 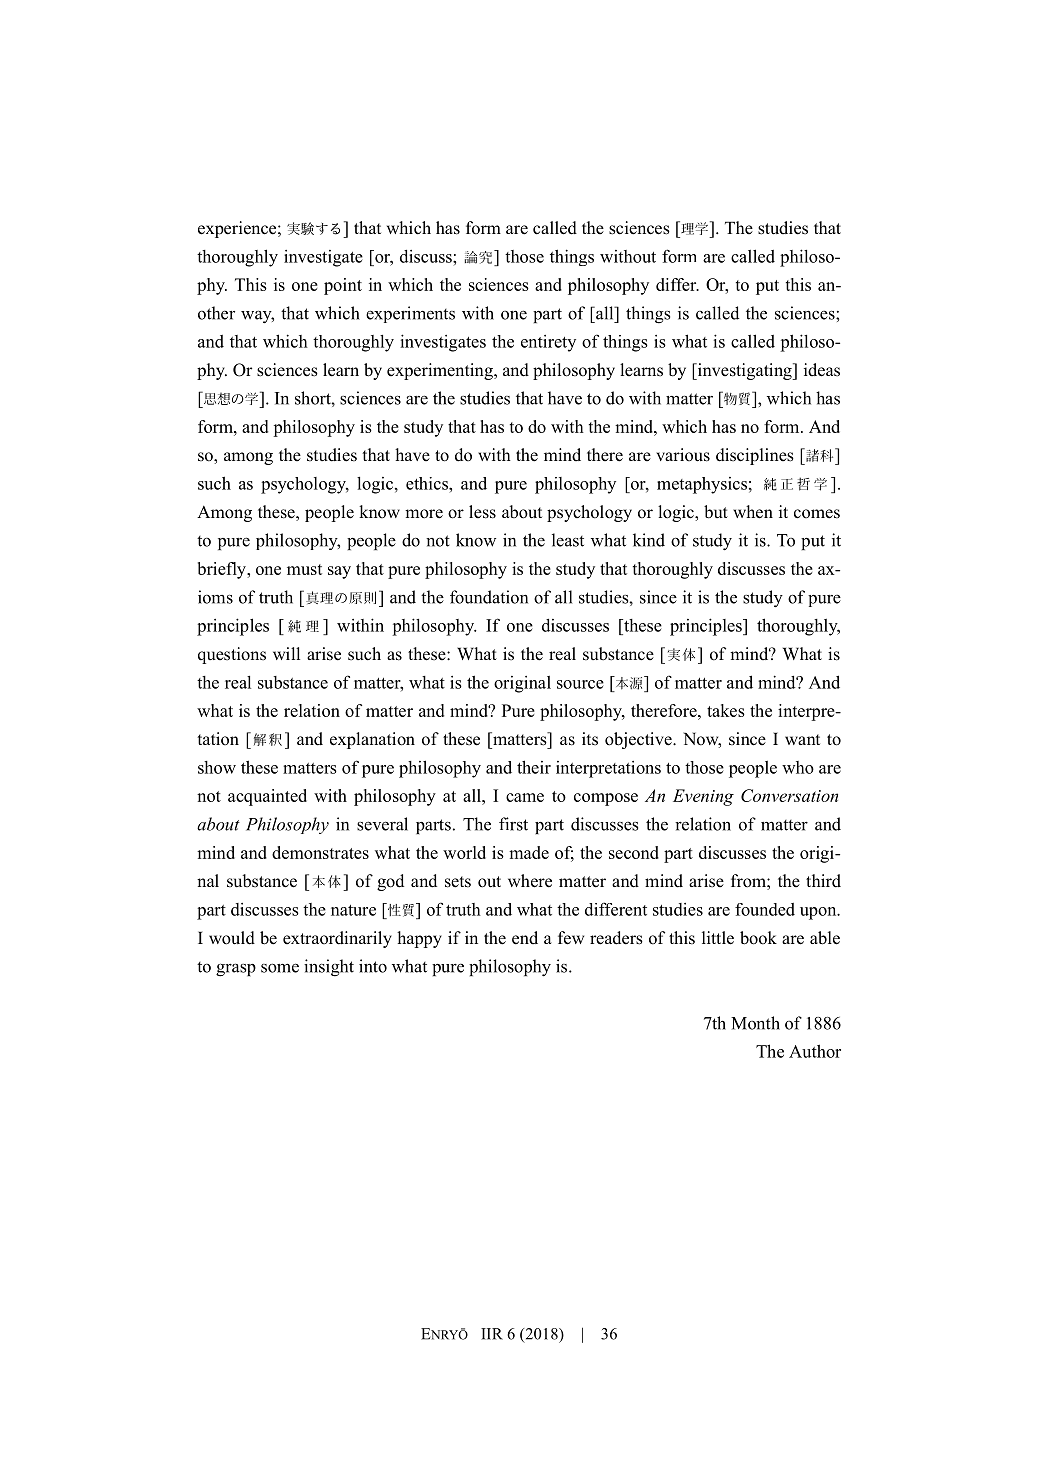 I want to click on ethics, so click(x=428, y=483).
